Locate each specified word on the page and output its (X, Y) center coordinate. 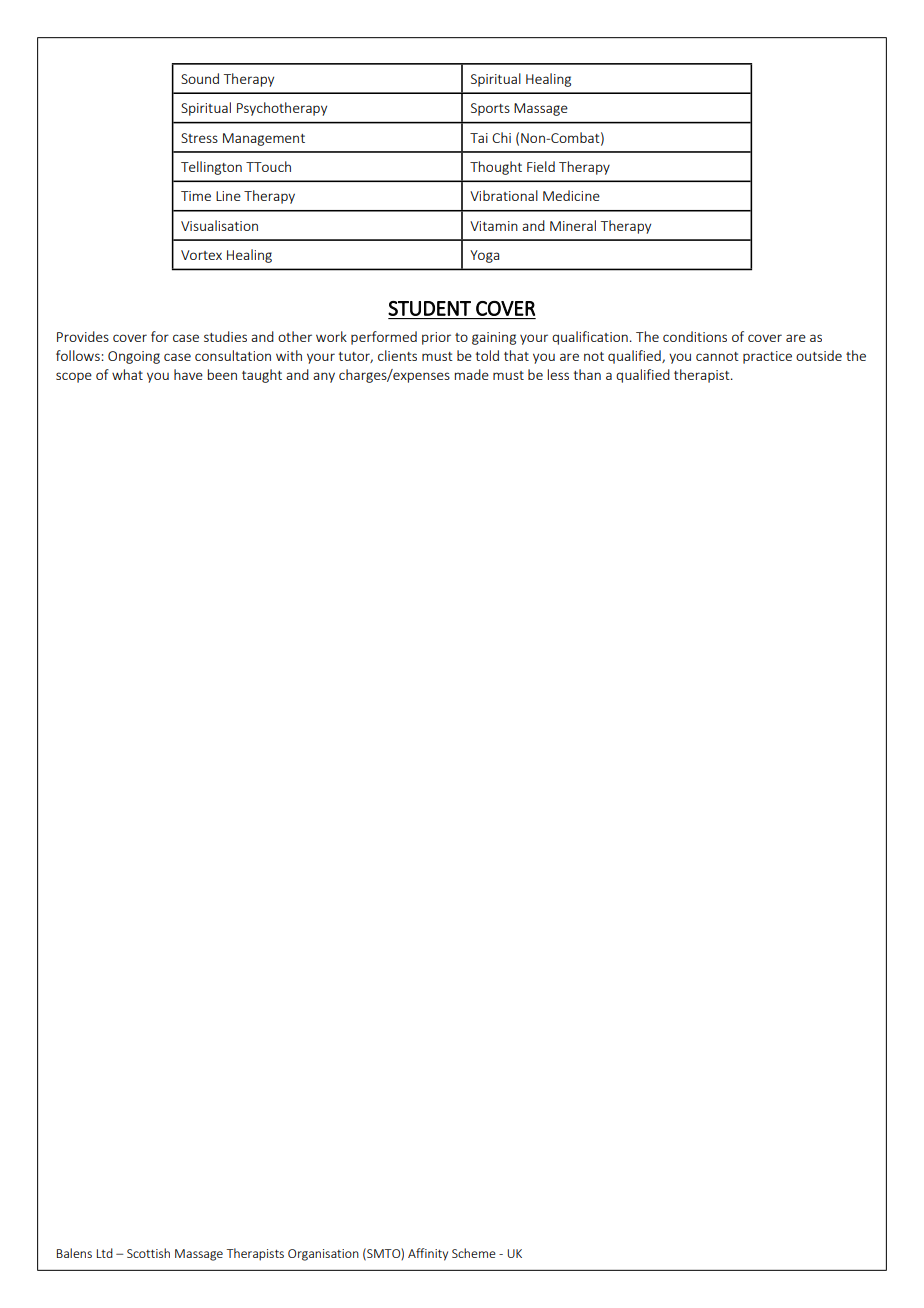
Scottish (148, 1253)
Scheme (474, 1253)
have (188, 374)
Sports (490, 109)
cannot (717, 356)
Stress (199, 138)
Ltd (105, 1253)
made (472, 374)
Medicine (571, 195)
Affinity (428, 1254)
